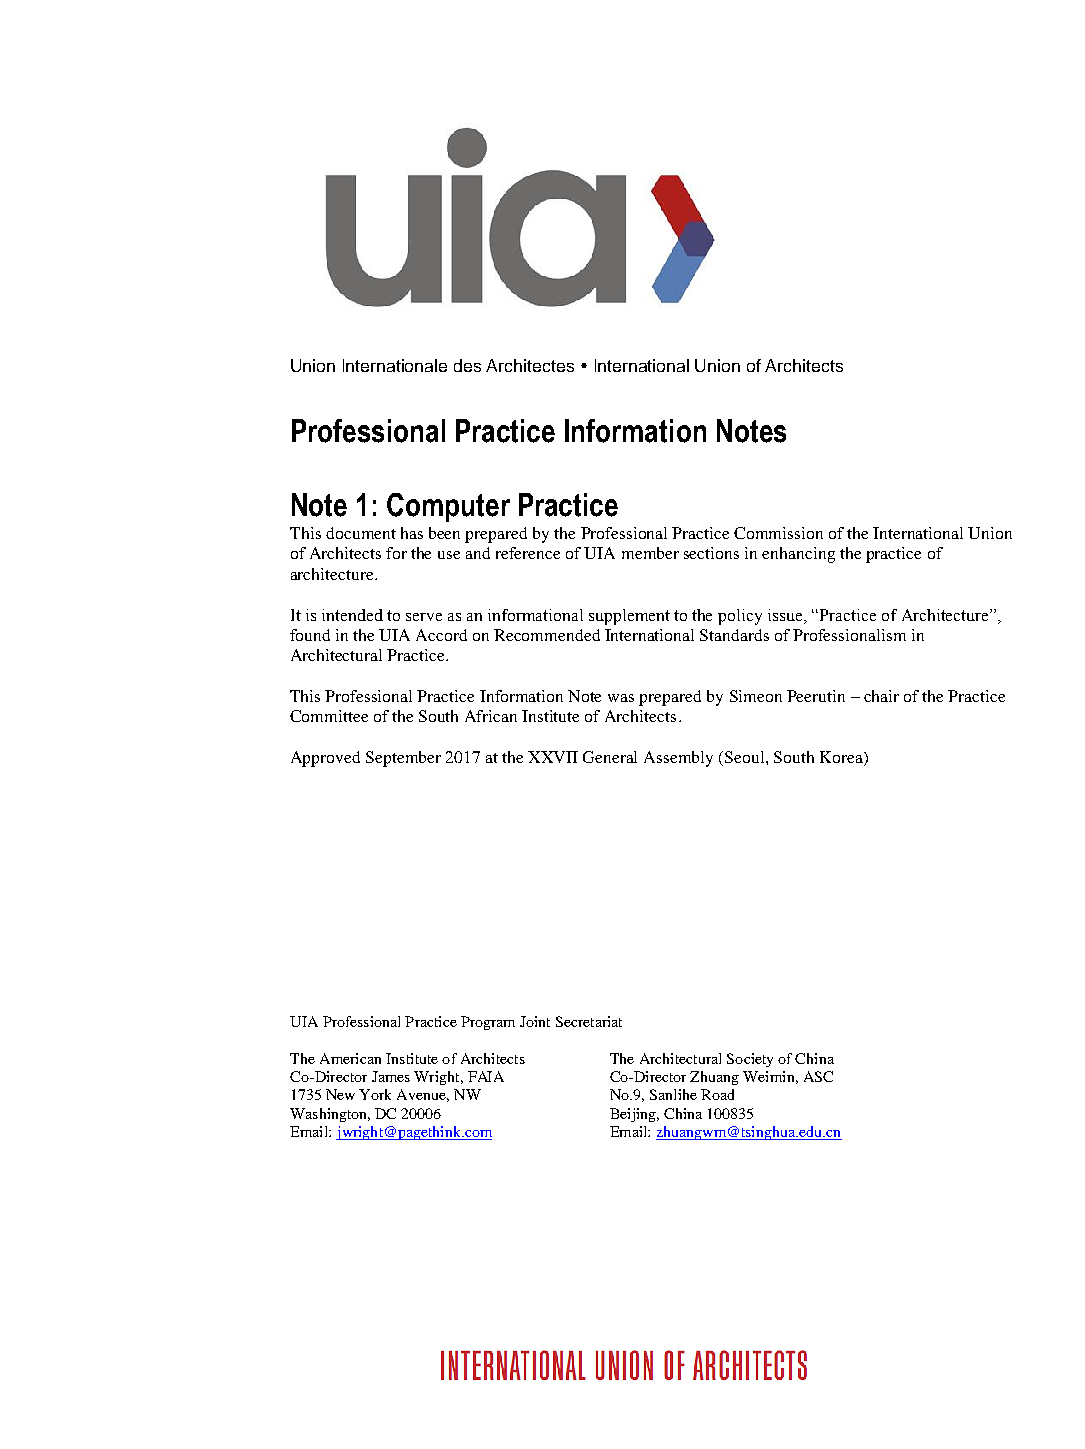 The image size is (1085, 1449). What do you see at coordinates (589, 1021) in the document?
I see `Secretariat` at bounding box center [589, 1021].
